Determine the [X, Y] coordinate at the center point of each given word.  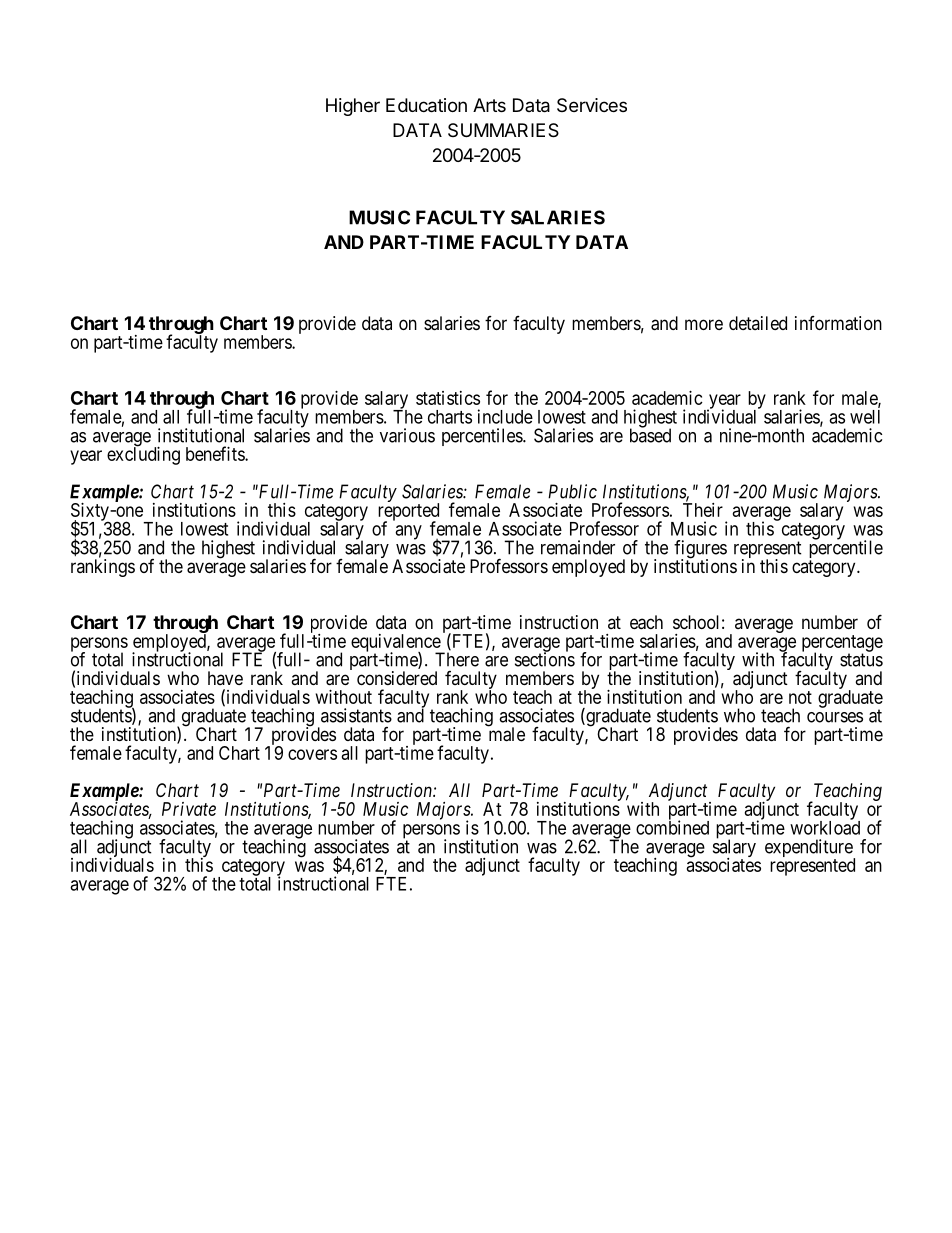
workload [825, 827]
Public [572, 491]
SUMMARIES [503, 130]
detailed [758, 323]
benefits [216, 453]
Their [703, 510]
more [704, 324]
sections [545, 659]
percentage [842, 644]
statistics [448, 398]
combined [672, 827]
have [225, 678]
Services [592, 105]
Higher [353, 107]
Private [189, 809]
